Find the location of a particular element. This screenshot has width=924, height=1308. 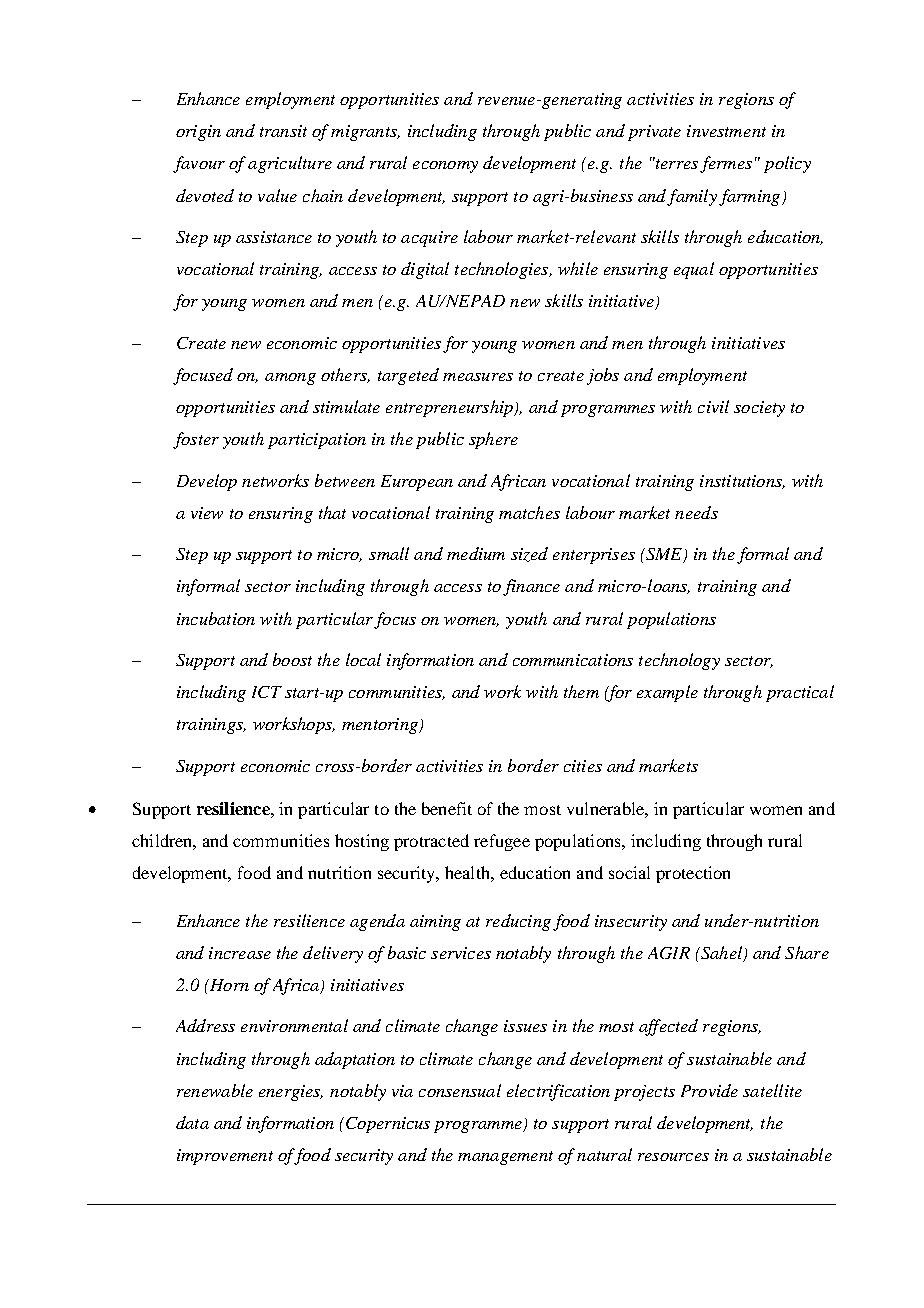

hosting is located at coordinates (362, 842).
